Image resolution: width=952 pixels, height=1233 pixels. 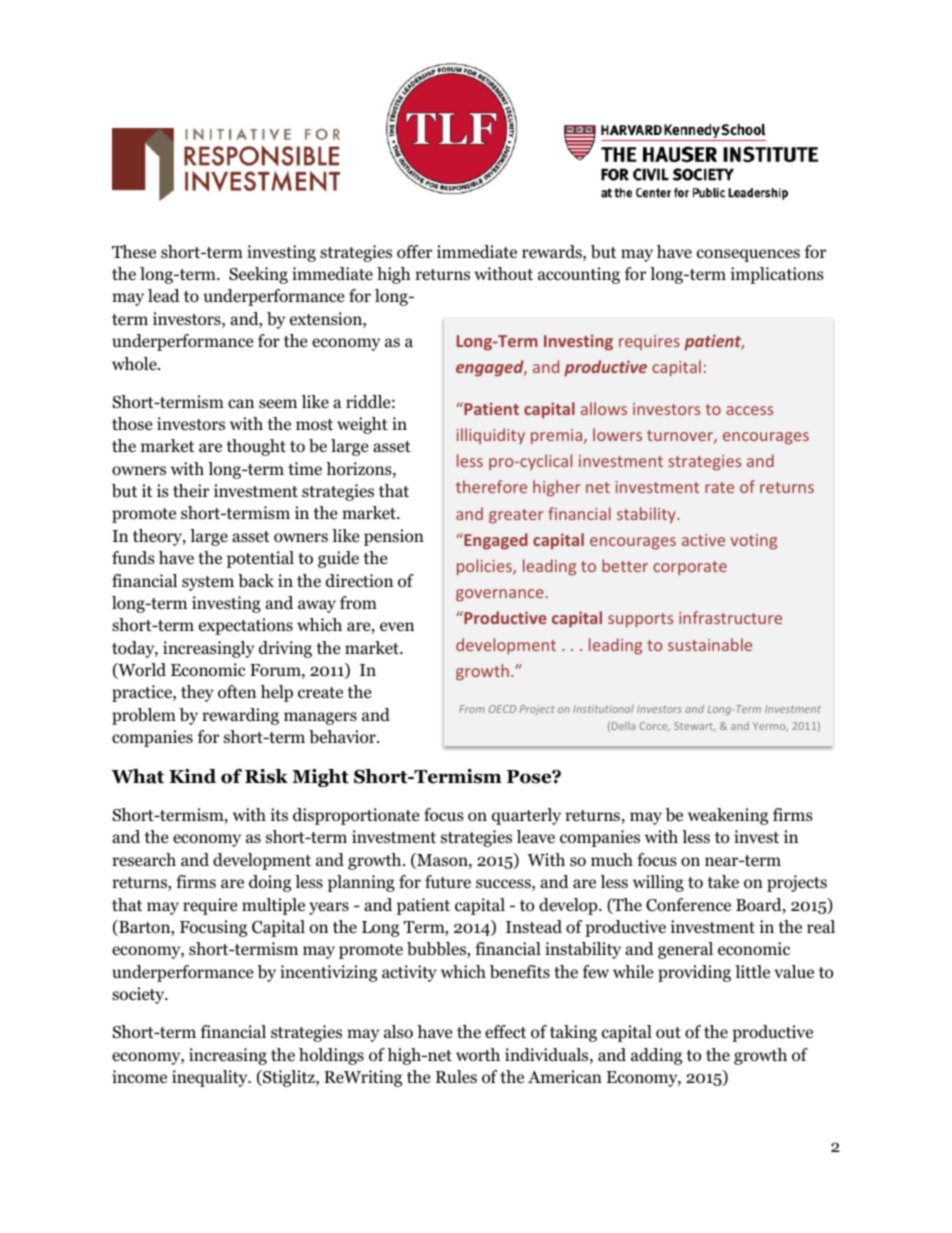 What do you see at coordinates (502, 709) in the screenshot?
I see `OECD` at bounding box center [502, 709].
